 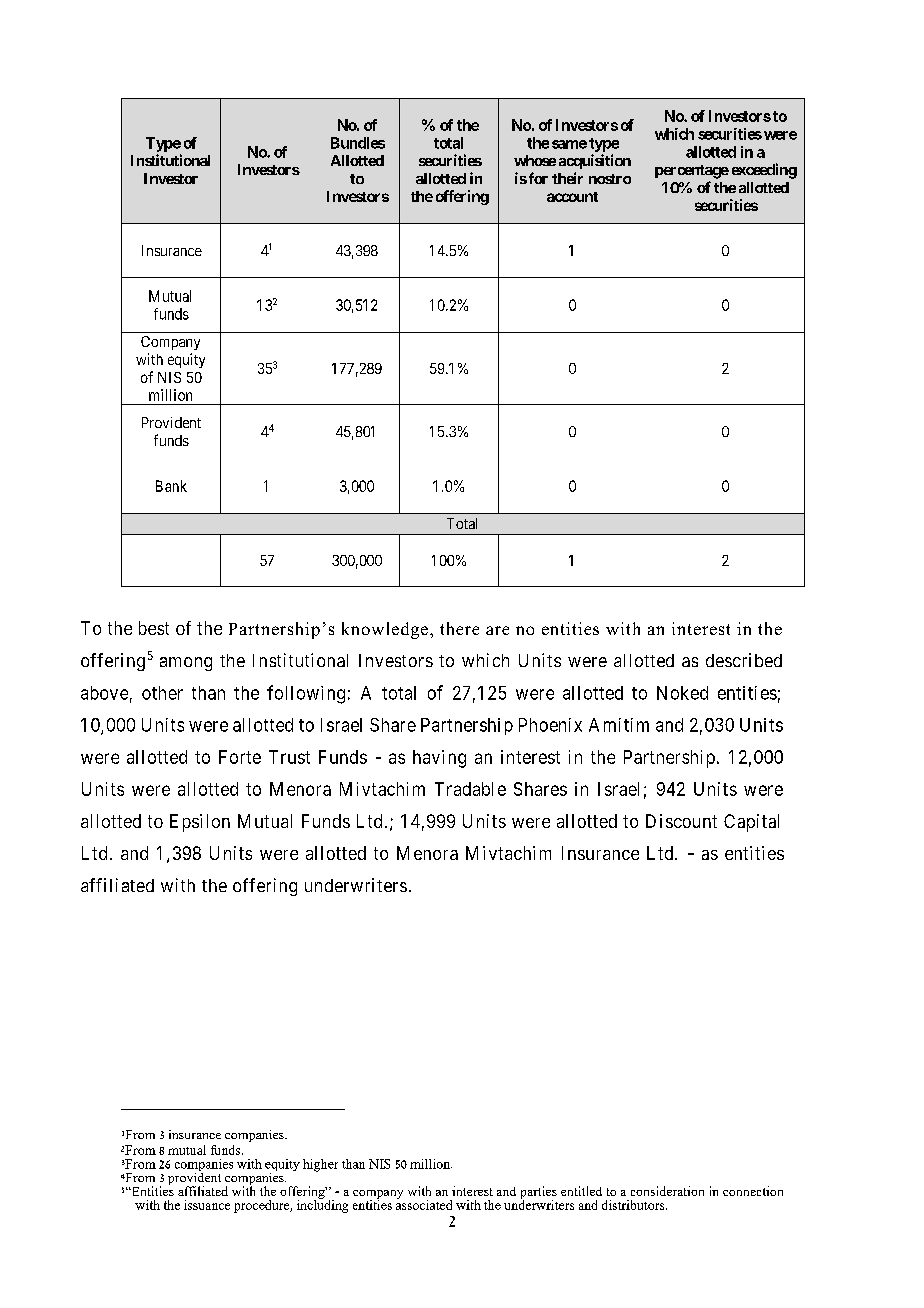 I want to click on Discount, so click(x=681, y=821).
